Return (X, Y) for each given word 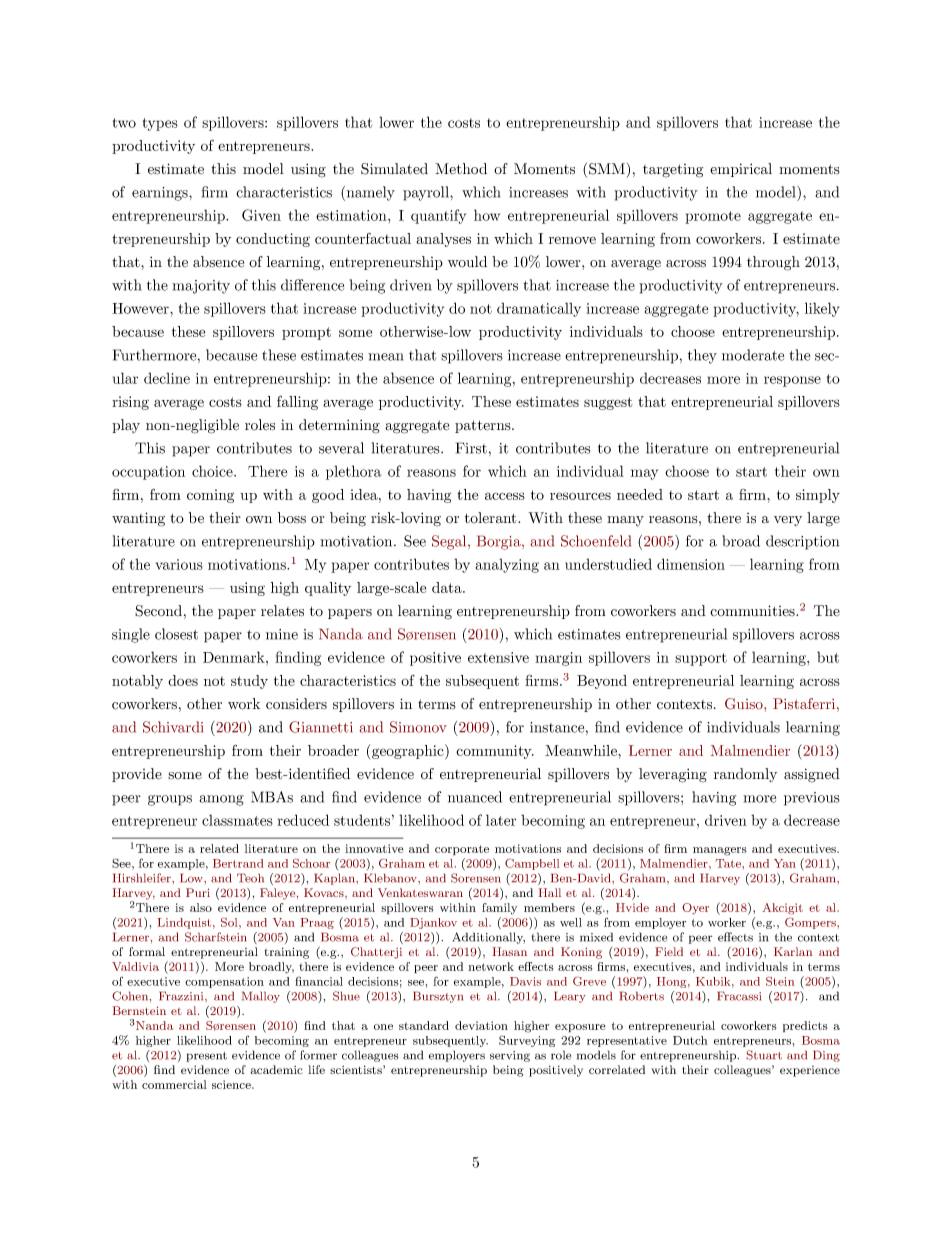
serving (510, 1056)
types (160, 124)
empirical (741, 170)
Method (461, 169)
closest (176, 634)
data (448, 587)
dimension (691, 564)
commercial (174, 1084)
